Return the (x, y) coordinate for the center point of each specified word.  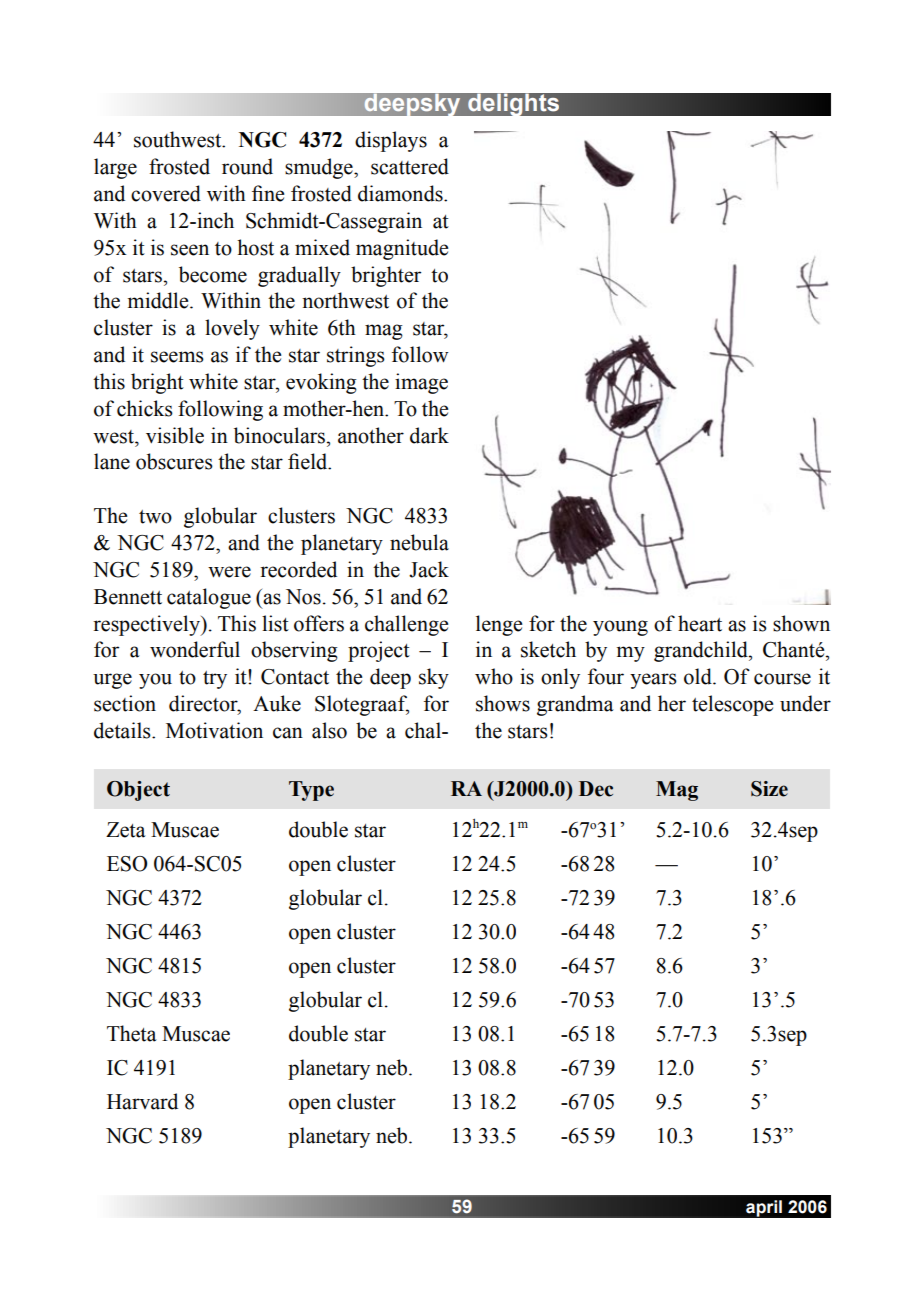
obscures (174, 461)
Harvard (142, 1101)
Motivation (214, 730)
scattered (410, 166)
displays (391, 141)
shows (503, 703)
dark (429, 435)
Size (769, 789)
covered (166, 193)
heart (700, 623)
